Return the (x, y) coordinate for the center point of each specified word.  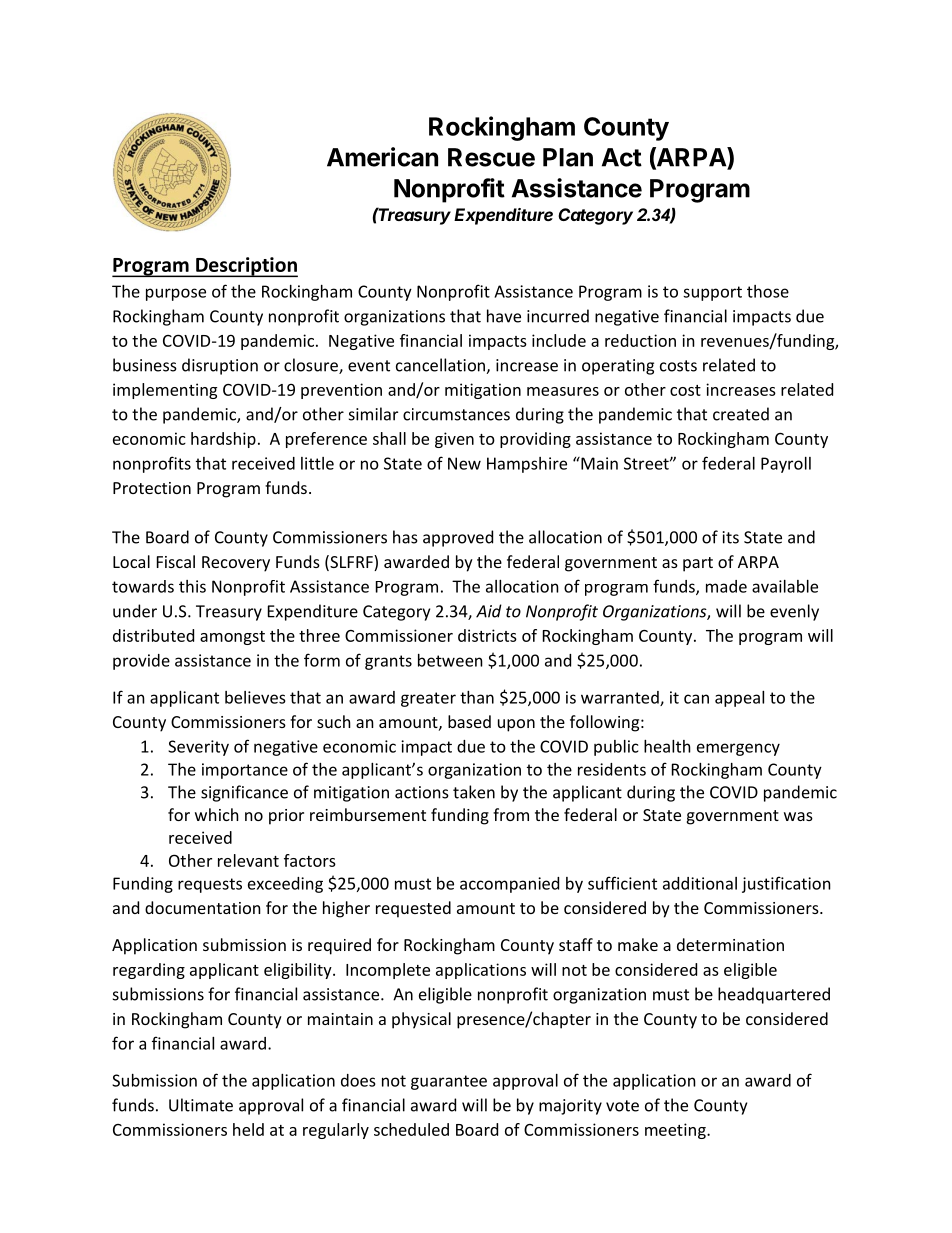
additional (700, 883)
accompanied (509, 885)
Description (246, 267)
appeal (739, 699)
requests (210, 885)
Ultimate (201, 1105)
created (741, 414)
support (712, 293)
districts (487, 635)
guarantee (449, 1082)
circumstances (456, 414)
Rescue (491, 157)
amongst (232, 638)
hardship (223, 440)
